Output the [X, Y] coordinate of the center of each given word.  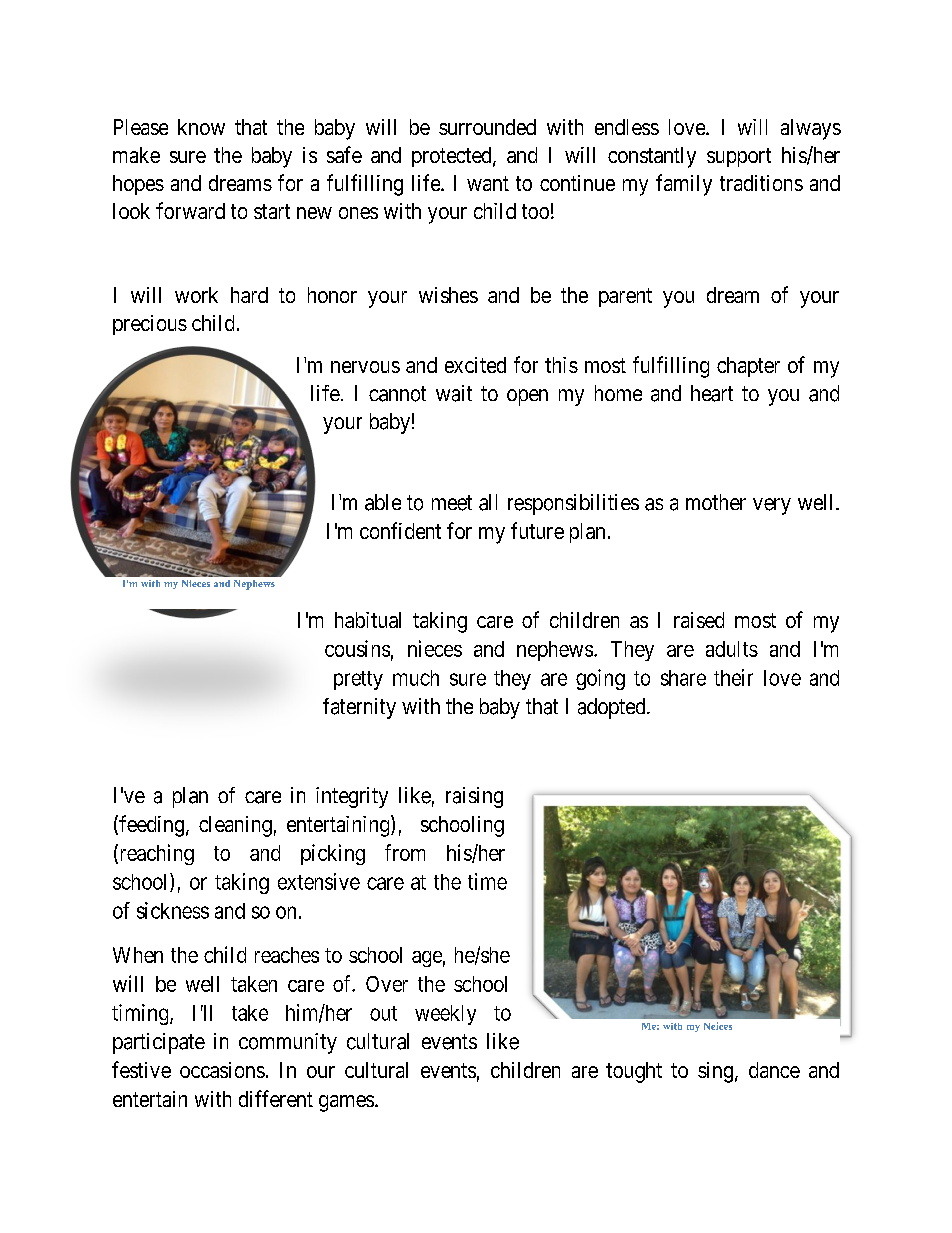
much [416, 678]
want [488, 183]
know [201, 127]
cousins [357, 648]
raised [699, 620]
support [739, 157]
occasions [222, 1070]
